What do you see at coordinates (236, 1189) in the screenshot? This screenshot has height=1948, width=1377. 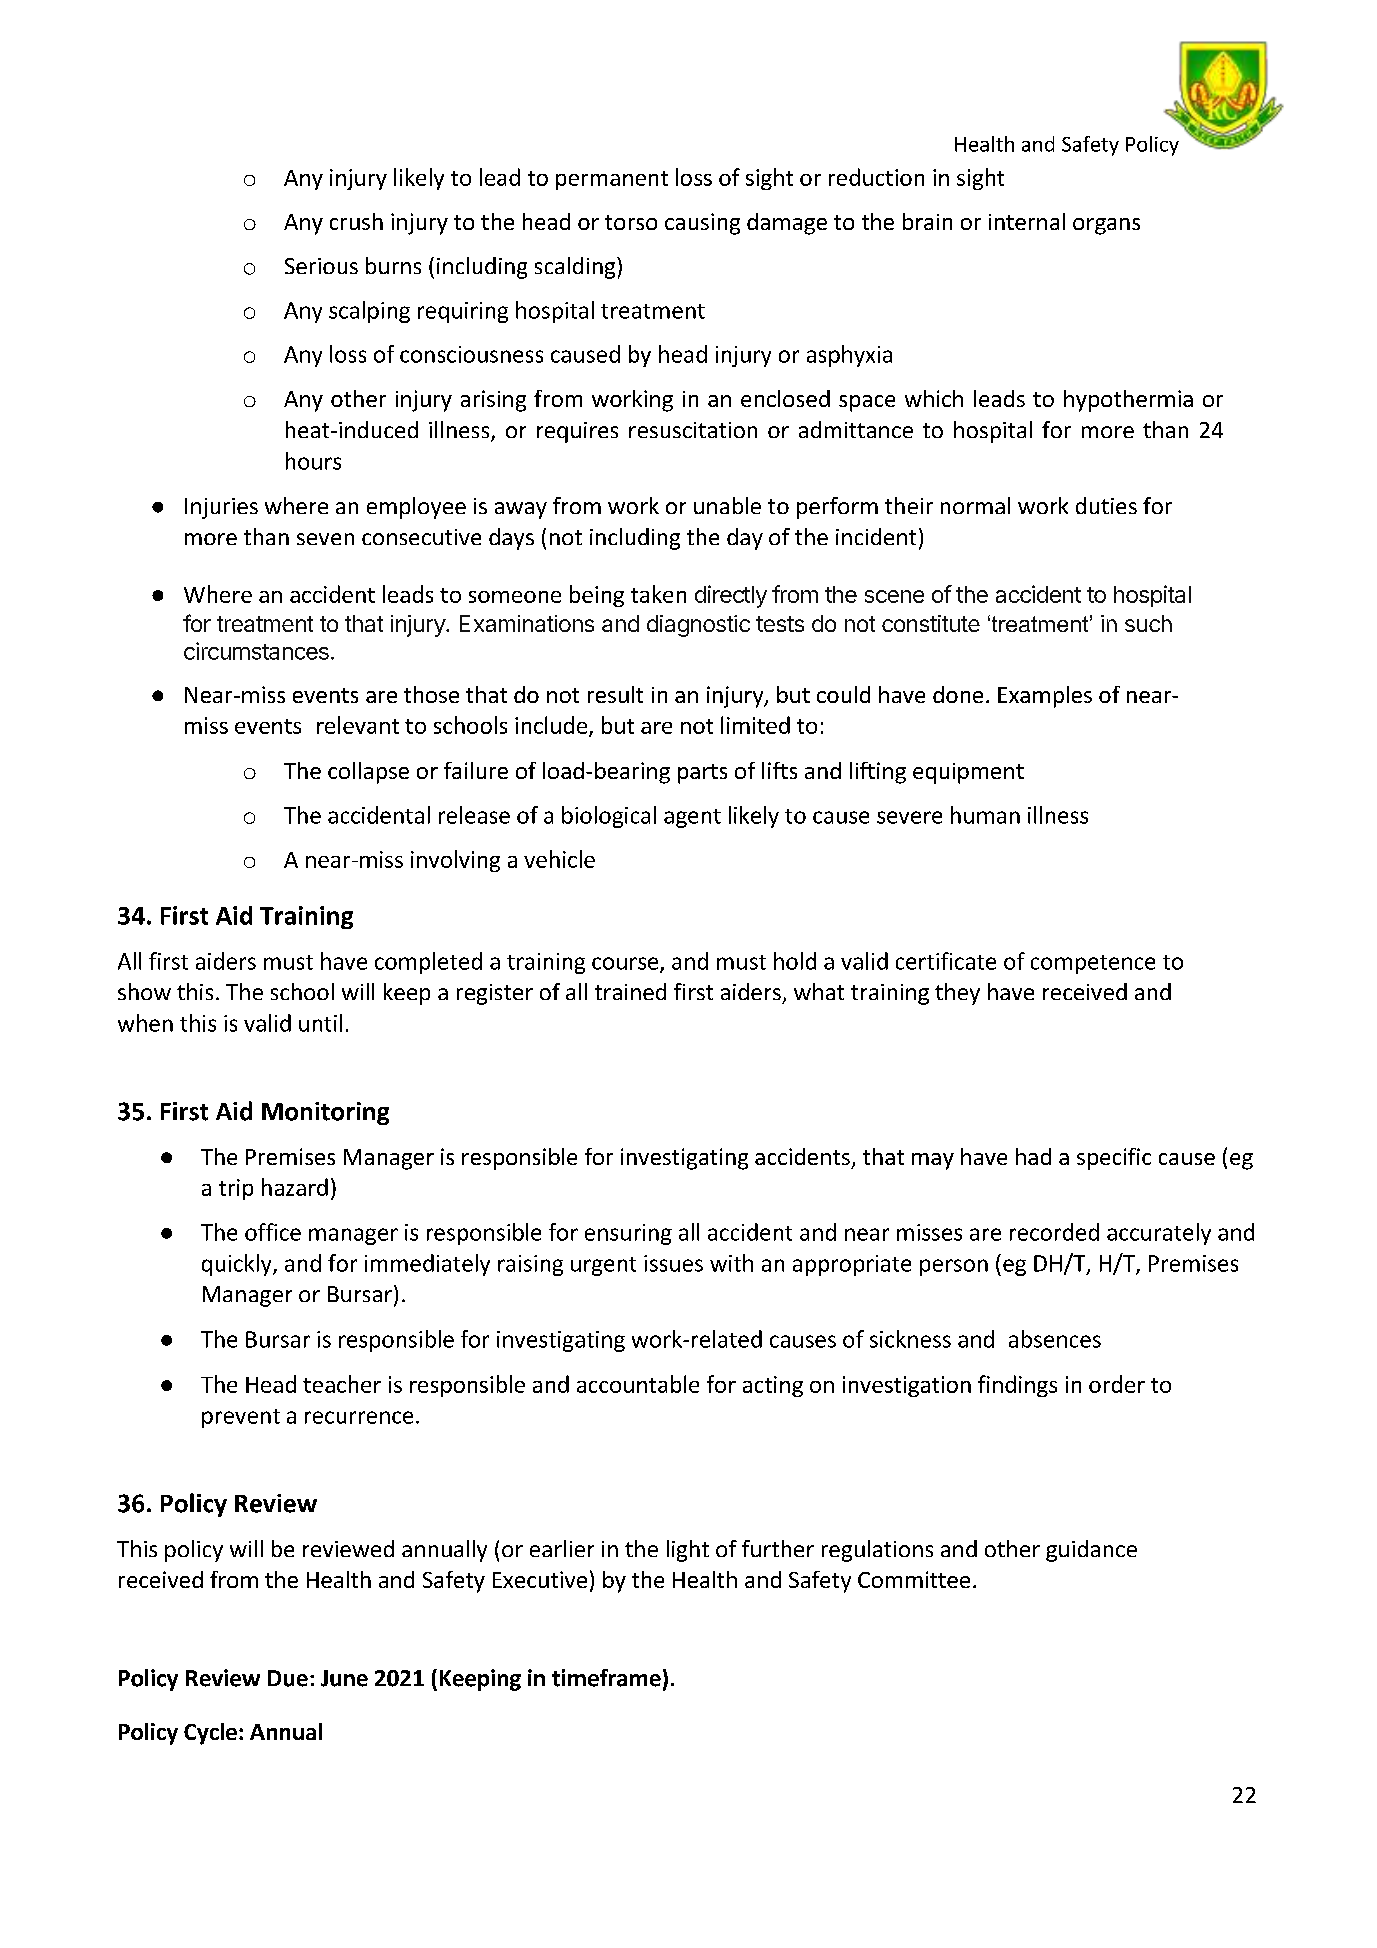 I see `trip` at bounding box center [236, 1189].
